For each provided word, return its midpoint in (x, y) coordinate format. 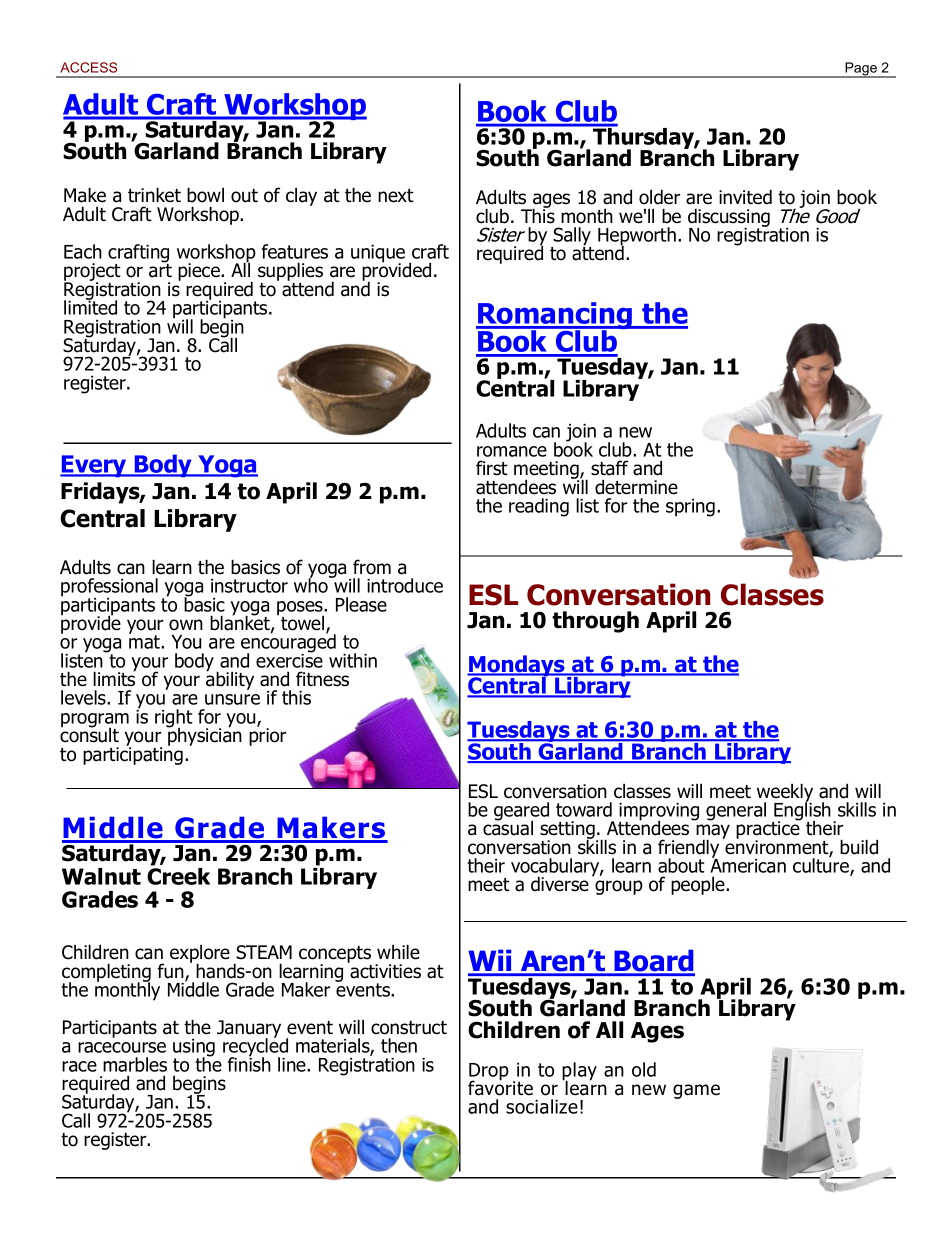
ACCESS (88, 67)
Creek (178, 875)
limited (90, 306)
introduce (405, 585)
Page (861, 70)
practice (769, 830)
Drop (489, 1073)
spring (690, 508)
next (396, 196)
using (194, 1049)
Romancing (555, 317)
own (186, 625)
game (696, 1091)
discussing (729, 218)
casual (508, 827)
